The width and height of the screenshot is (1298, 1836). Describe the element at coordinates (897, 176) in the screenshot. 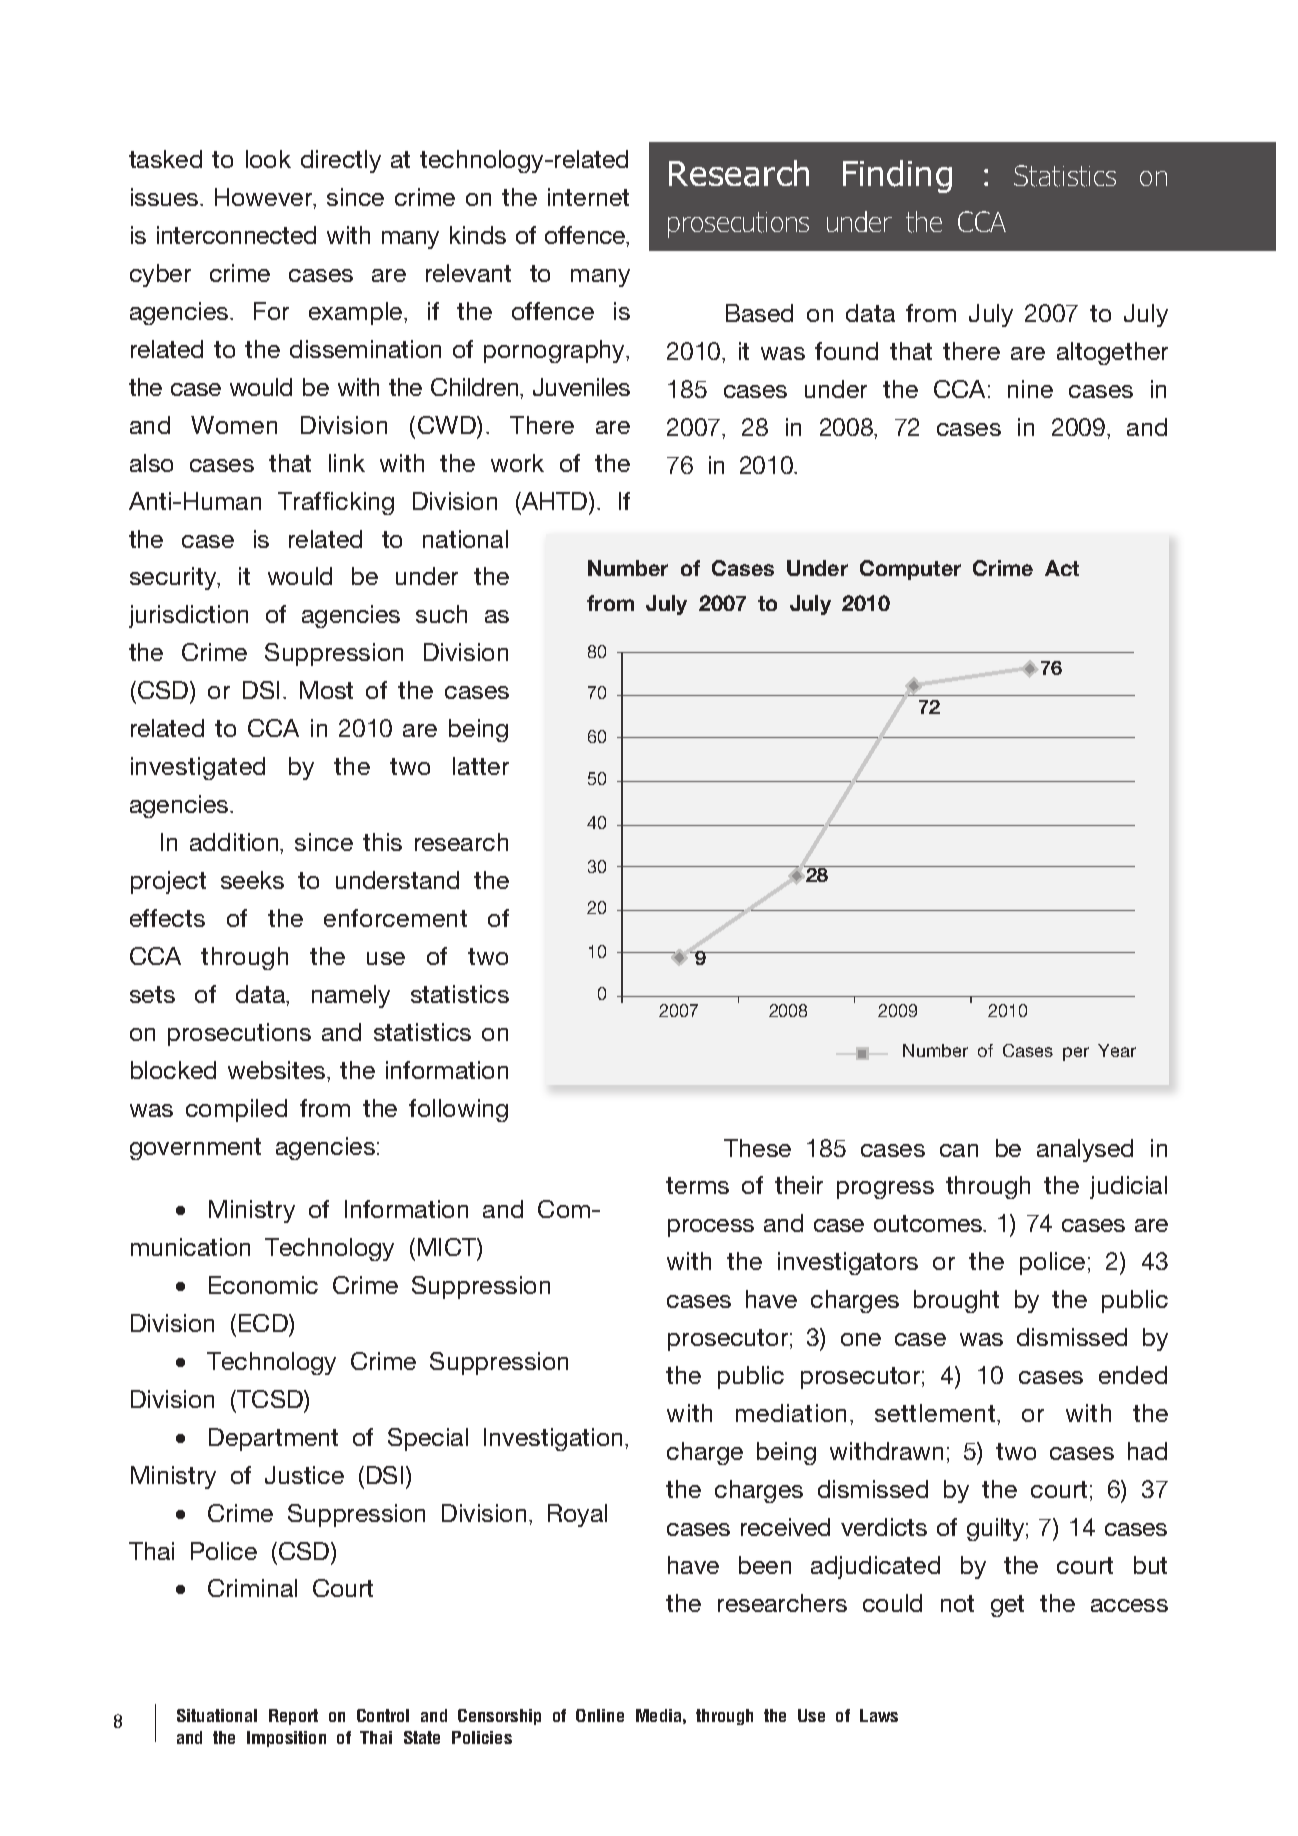

I see `Finding` at that location.
